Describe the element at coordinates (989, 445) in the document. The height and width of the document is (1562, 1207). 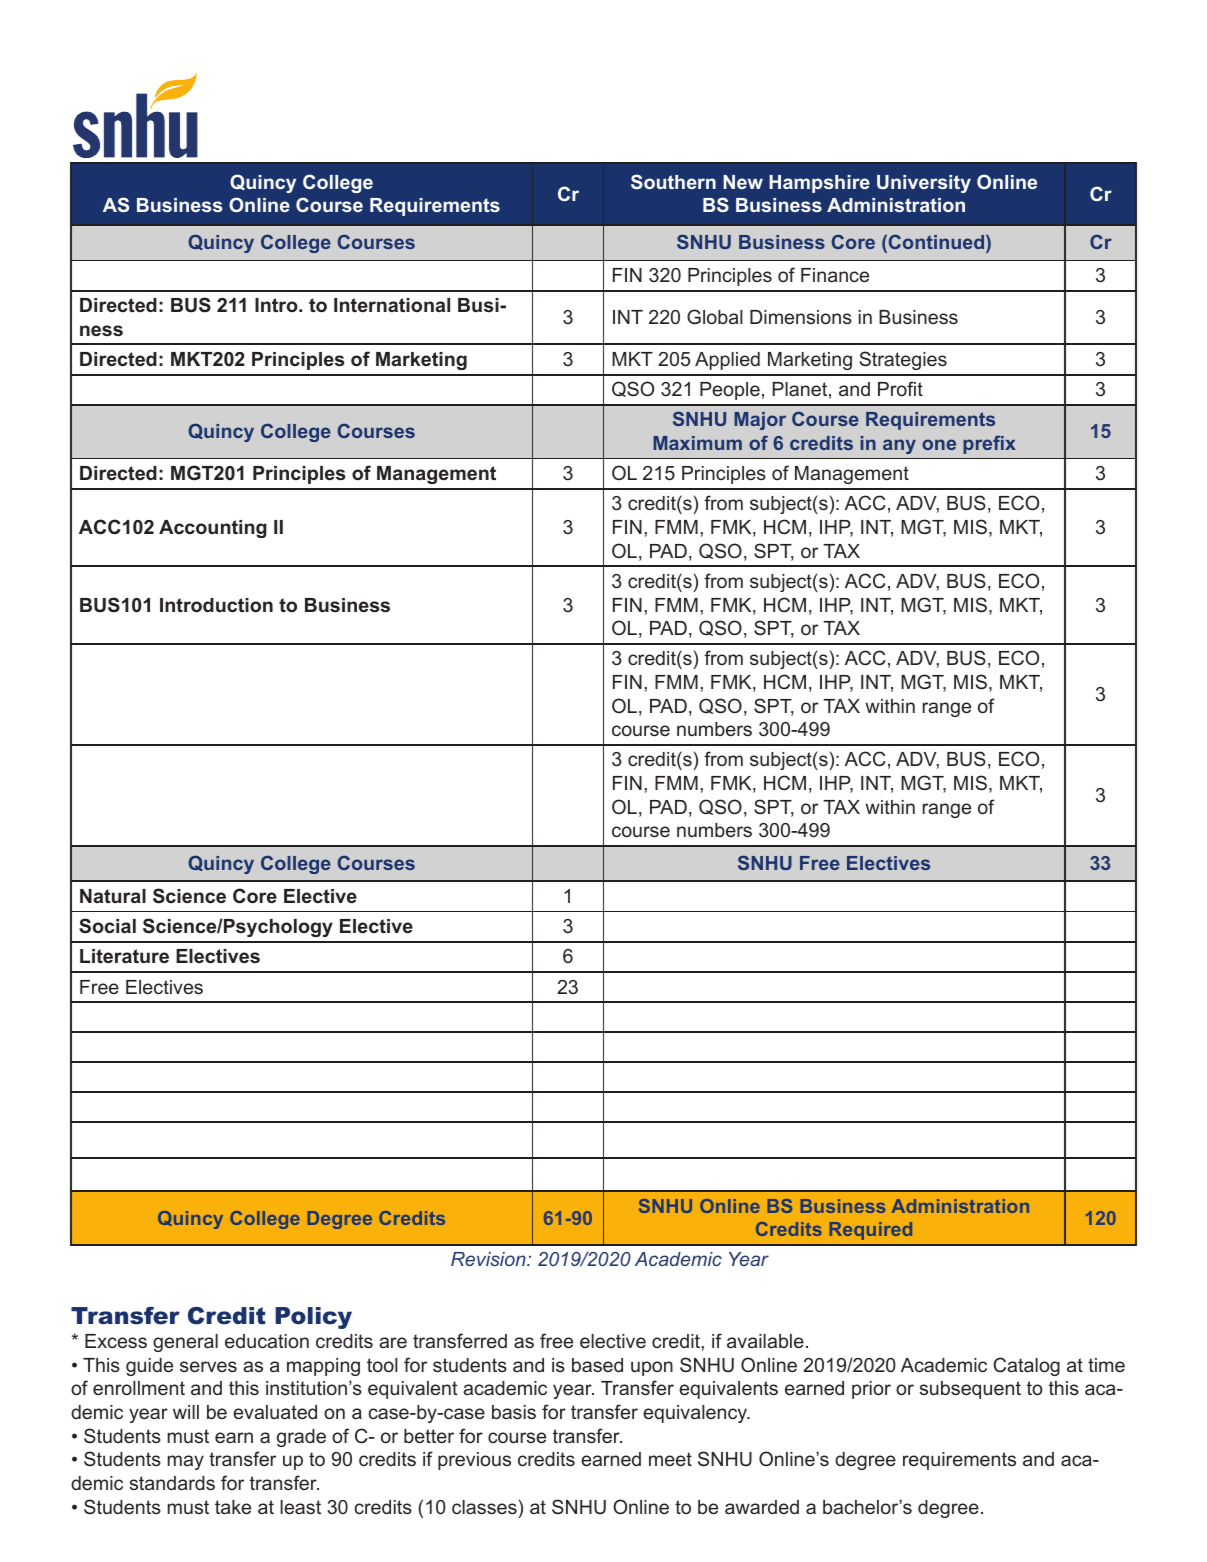
I see `prefix` at that location.
